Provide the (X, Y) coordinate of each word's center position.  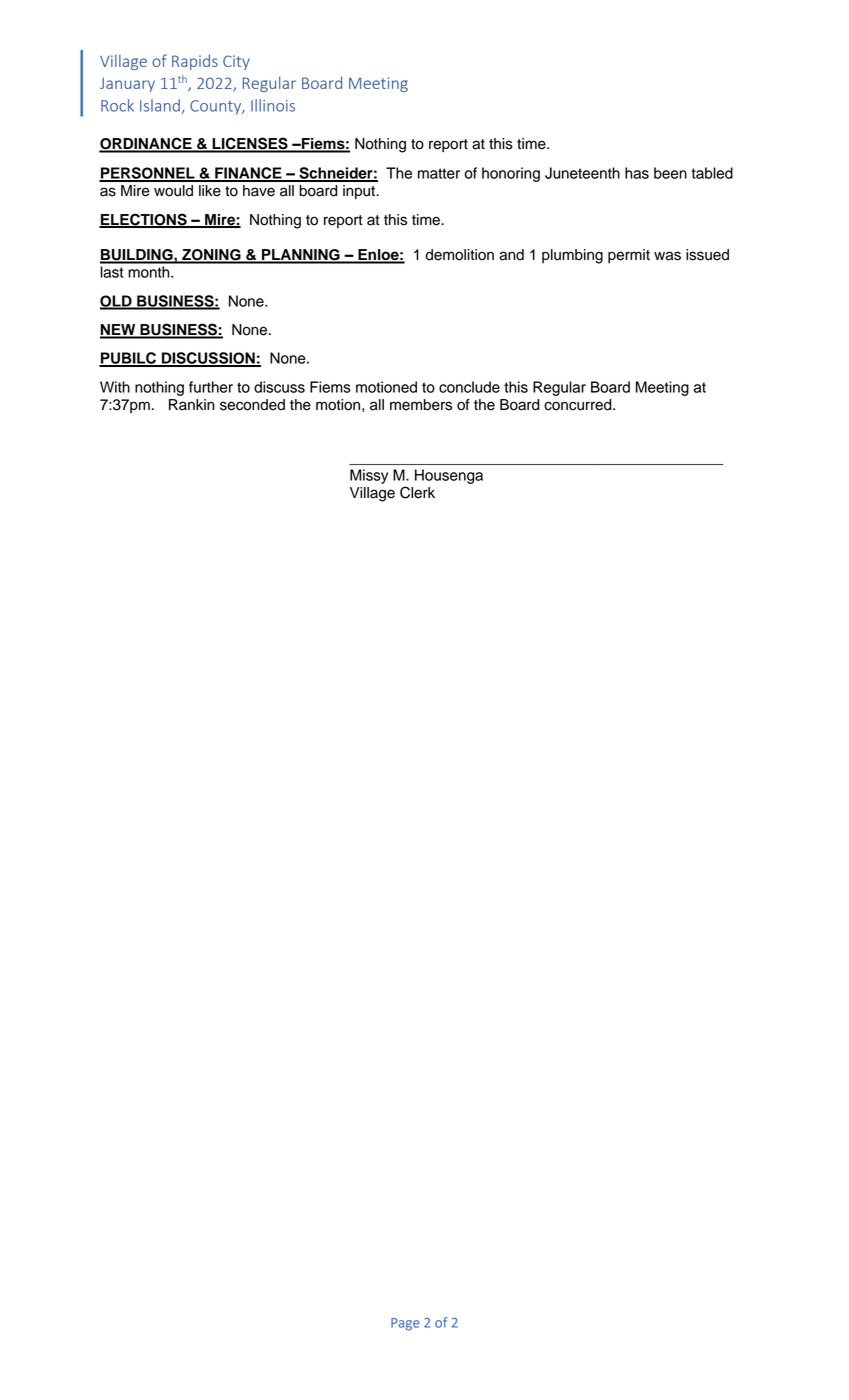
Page (405, 1324)
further (211, 387)
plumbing (572, 256)
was (667, 256)
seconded (252, 405)
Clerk (417, 492)
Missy (369, 476)
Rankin (192, 405)
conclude (469, 387)
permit (629, 256)
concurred (579, 405)
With (115, 387)
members (421, 405)
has (637, 173)
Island (160, 105)
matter (439, 173)
